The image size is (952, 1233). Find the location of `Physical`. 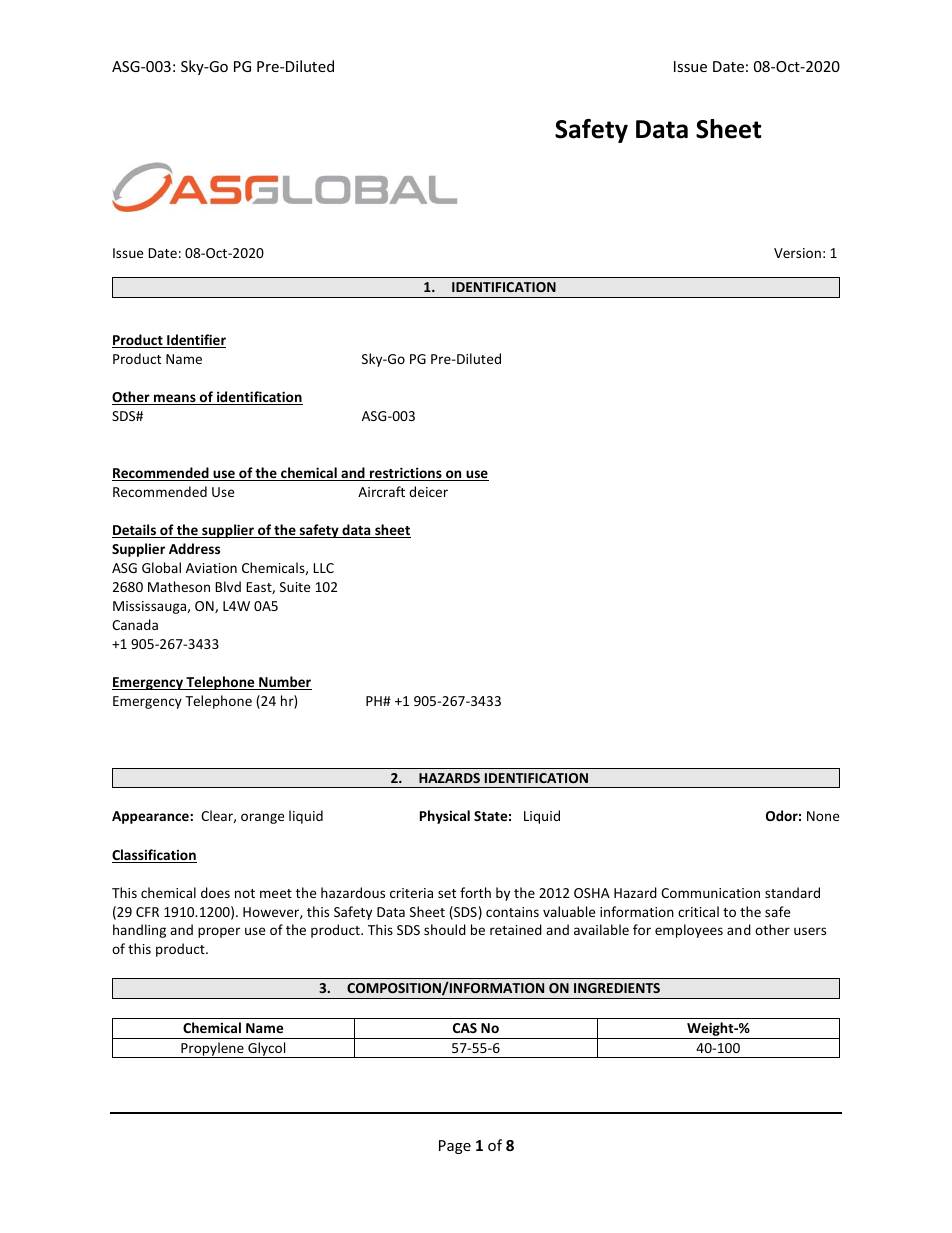

Physical is located at coordinates (445, 817).
